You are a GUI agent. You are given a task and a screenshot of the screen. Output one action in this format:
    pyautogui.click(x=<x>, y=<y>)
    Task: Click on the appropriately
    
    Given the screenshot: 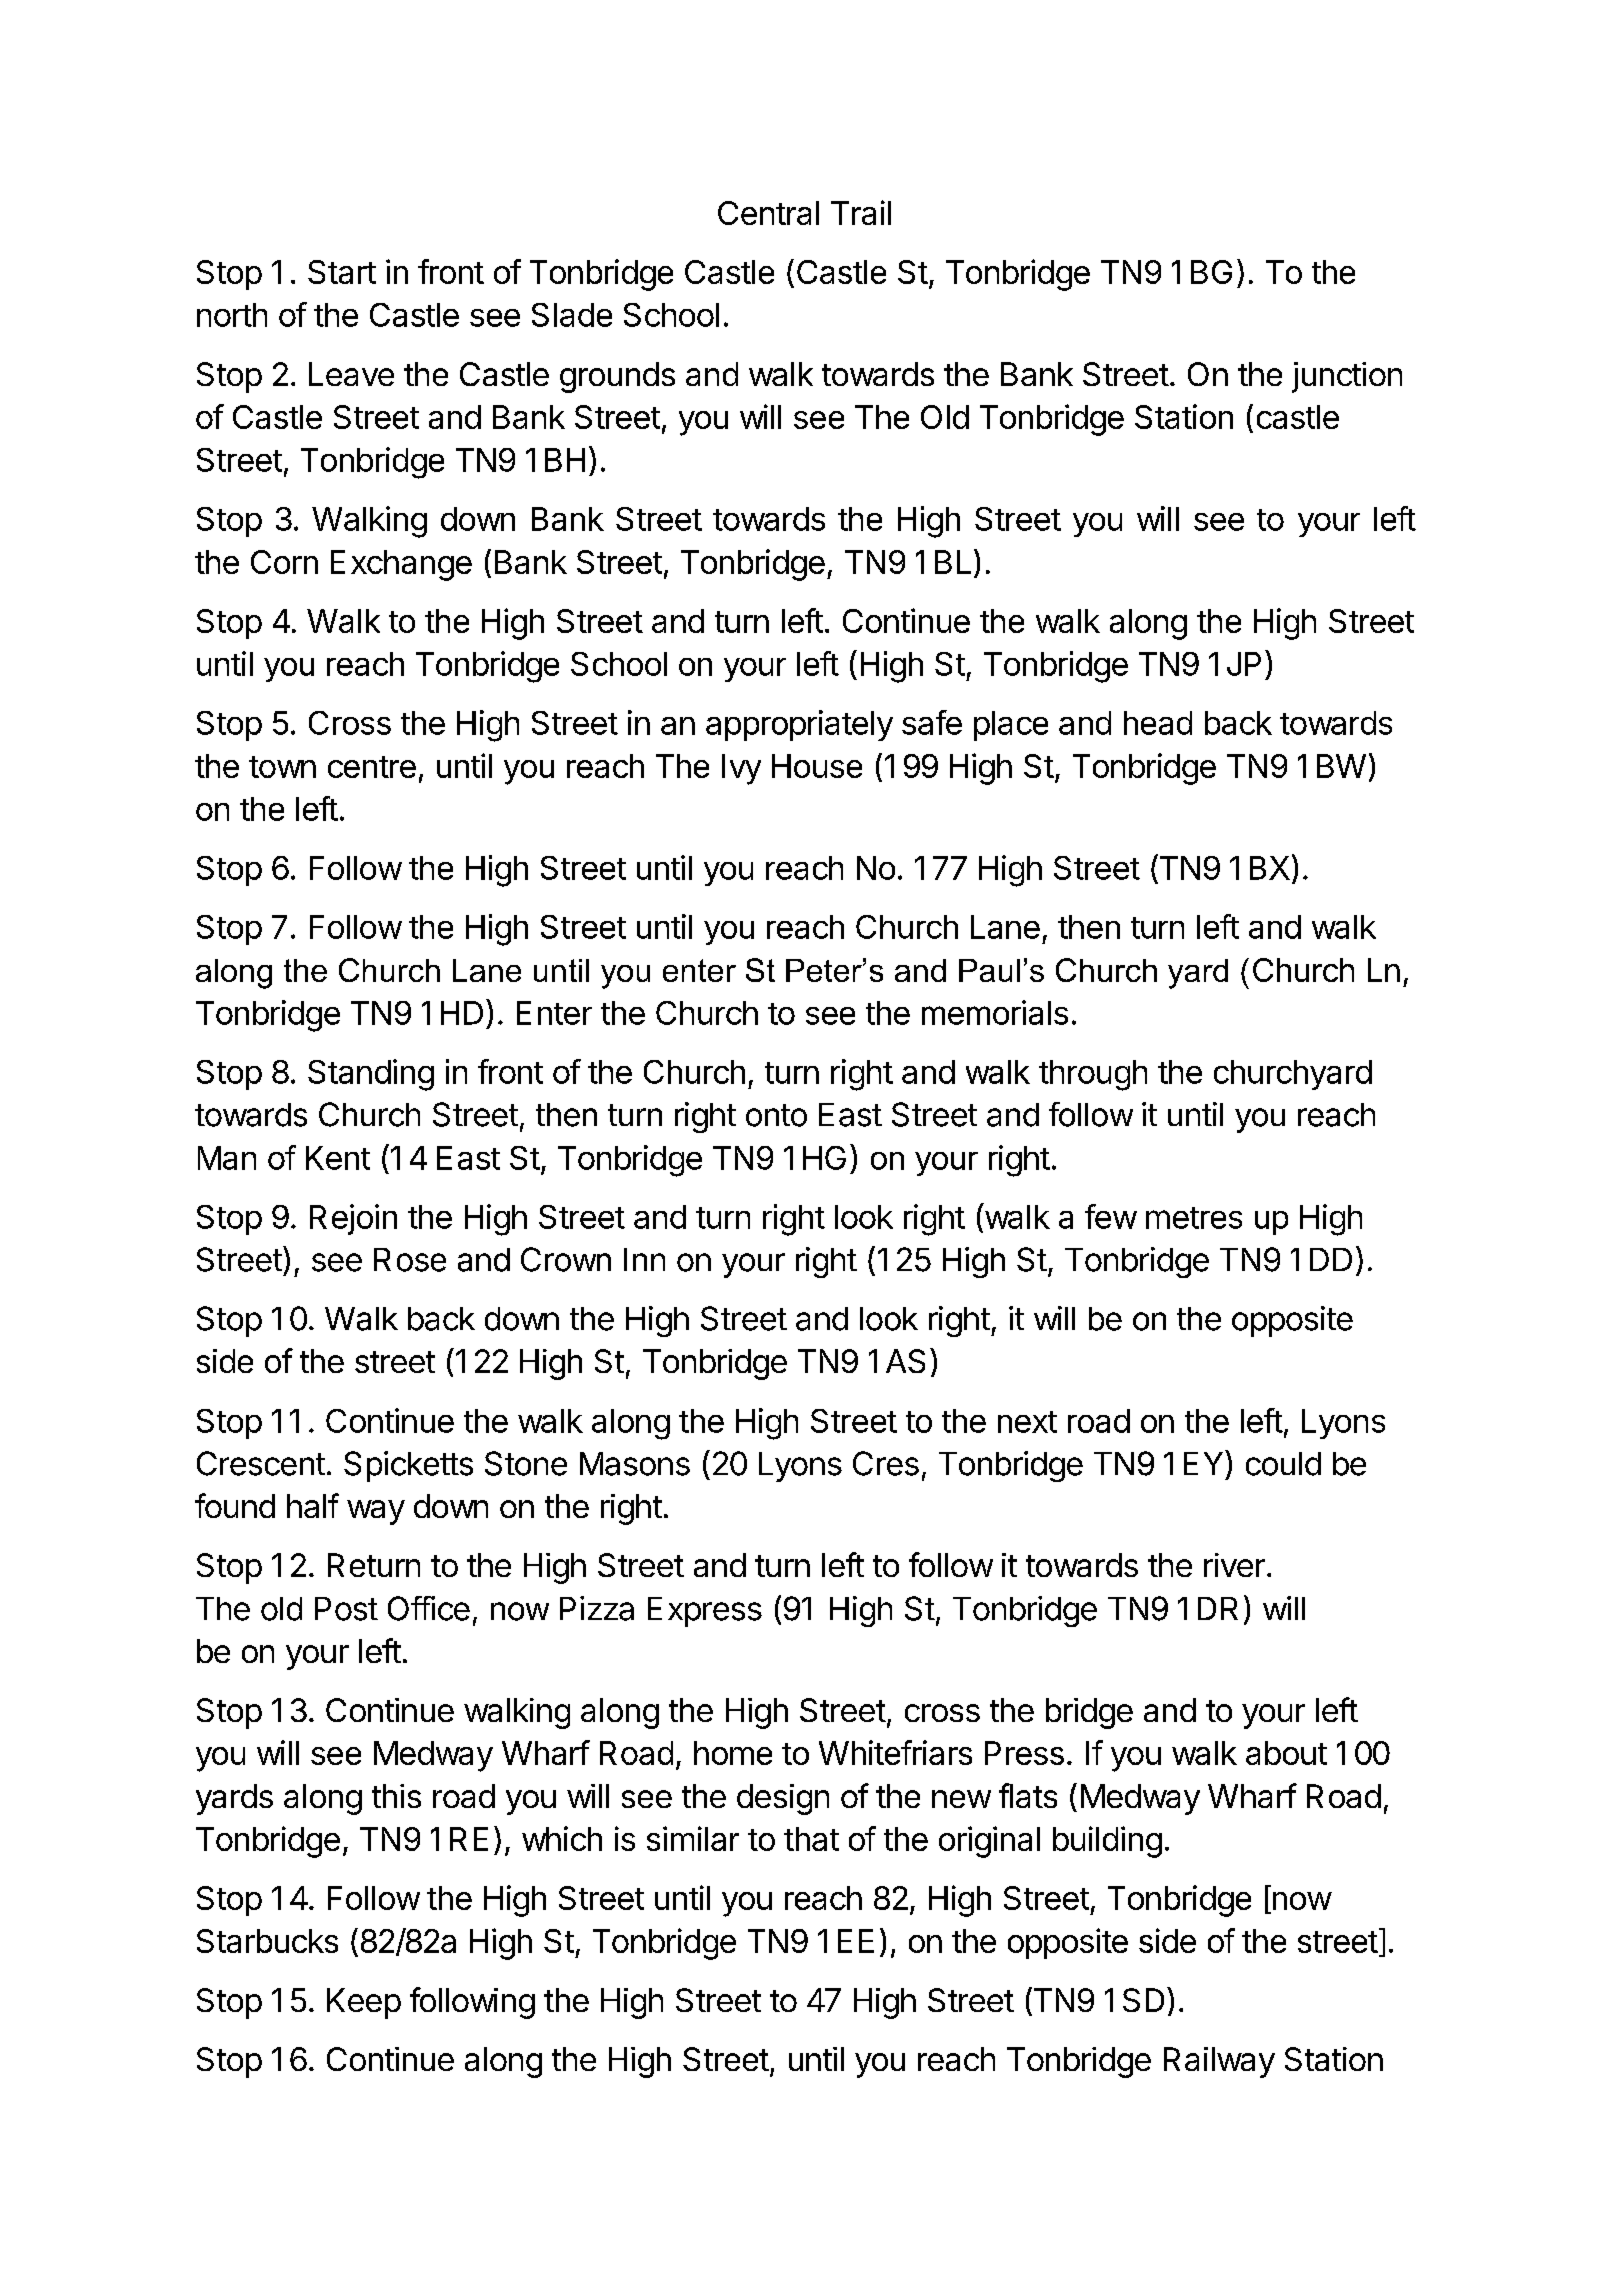 What is the action you would take?
    pyautogui.click(x=799, y=725)
